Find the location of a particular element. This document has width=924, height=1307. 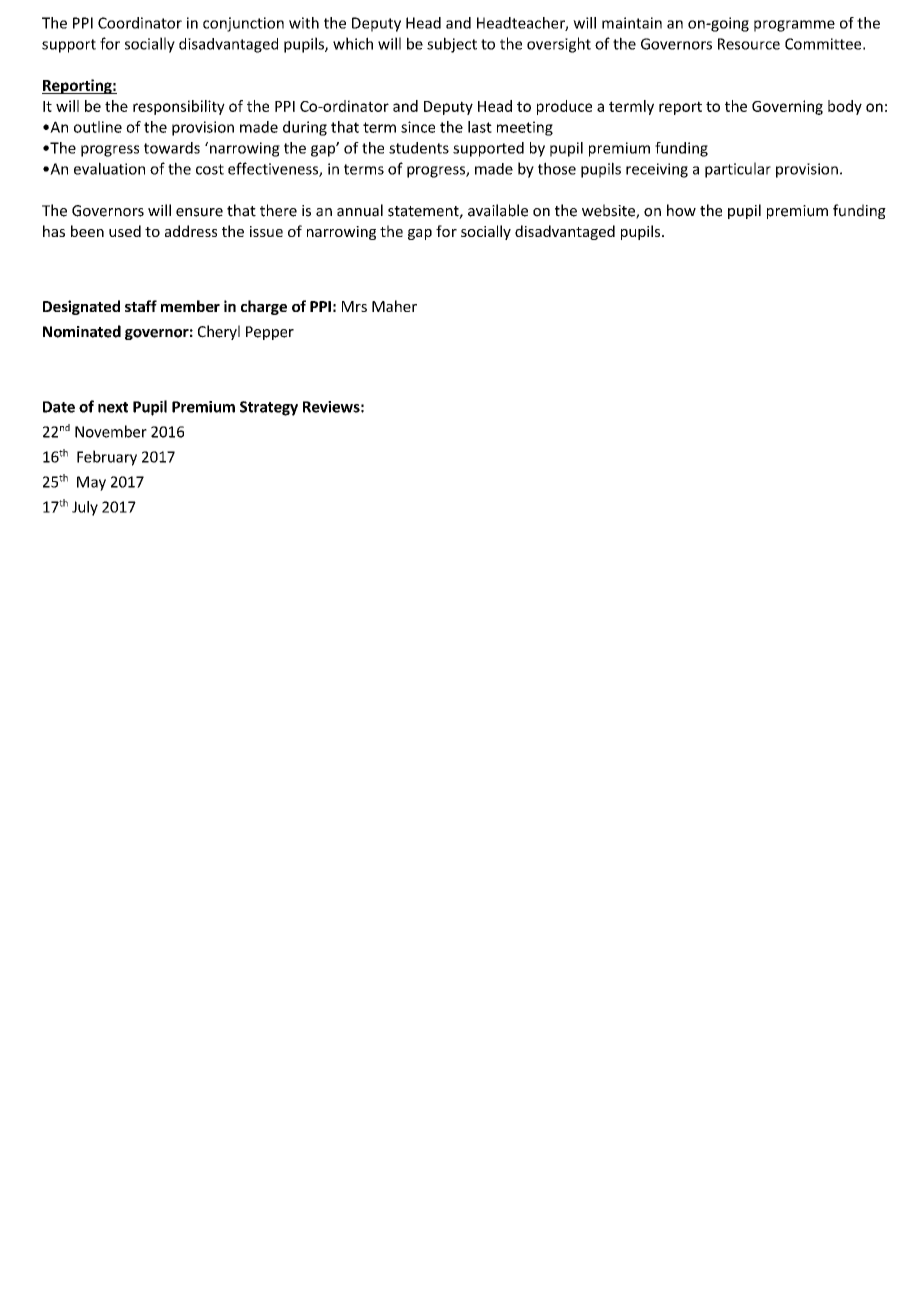

next is located at coordinates (113, 407).
